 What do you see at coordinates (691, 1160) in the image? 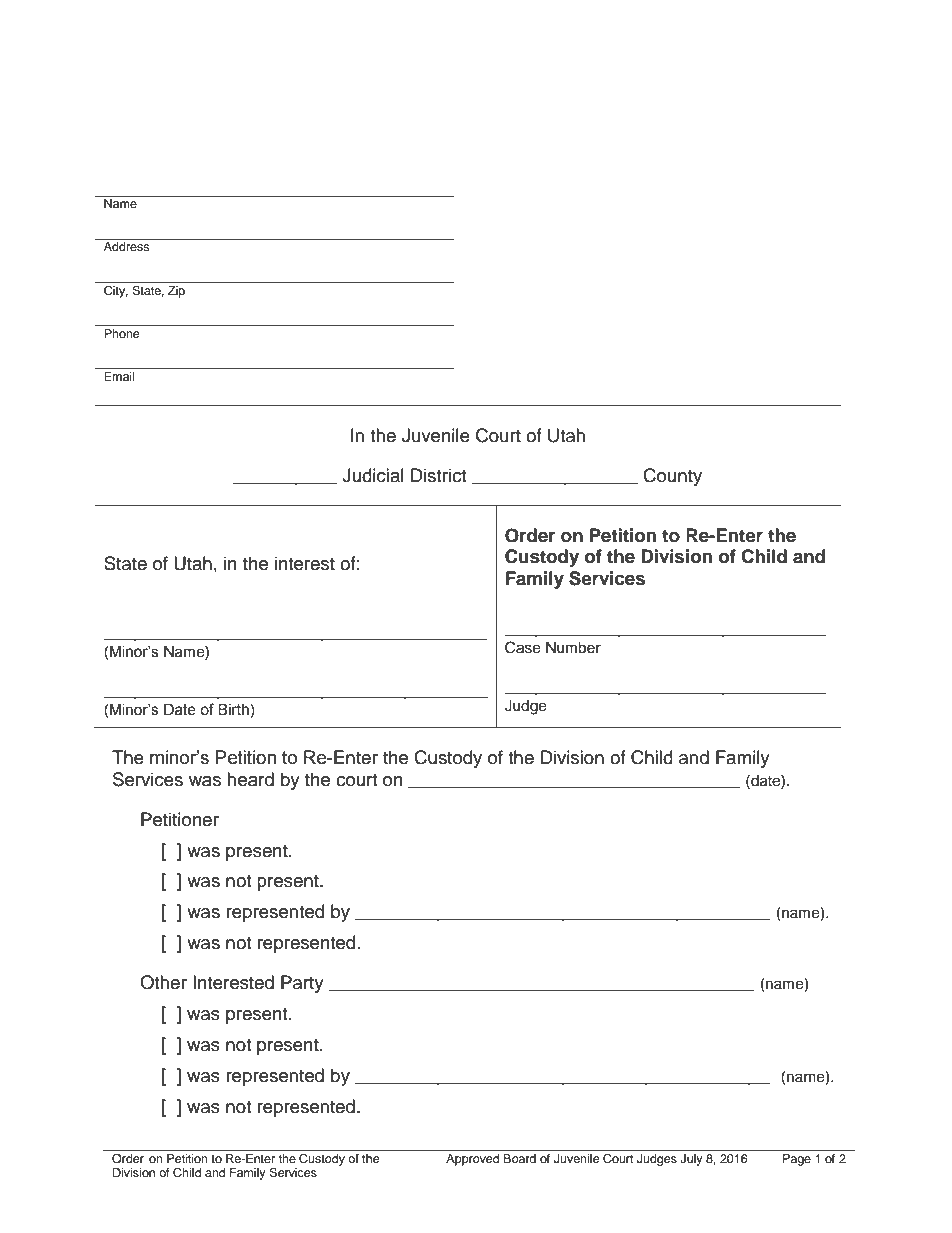
I see `July` at bounding box center [691, 1160].
